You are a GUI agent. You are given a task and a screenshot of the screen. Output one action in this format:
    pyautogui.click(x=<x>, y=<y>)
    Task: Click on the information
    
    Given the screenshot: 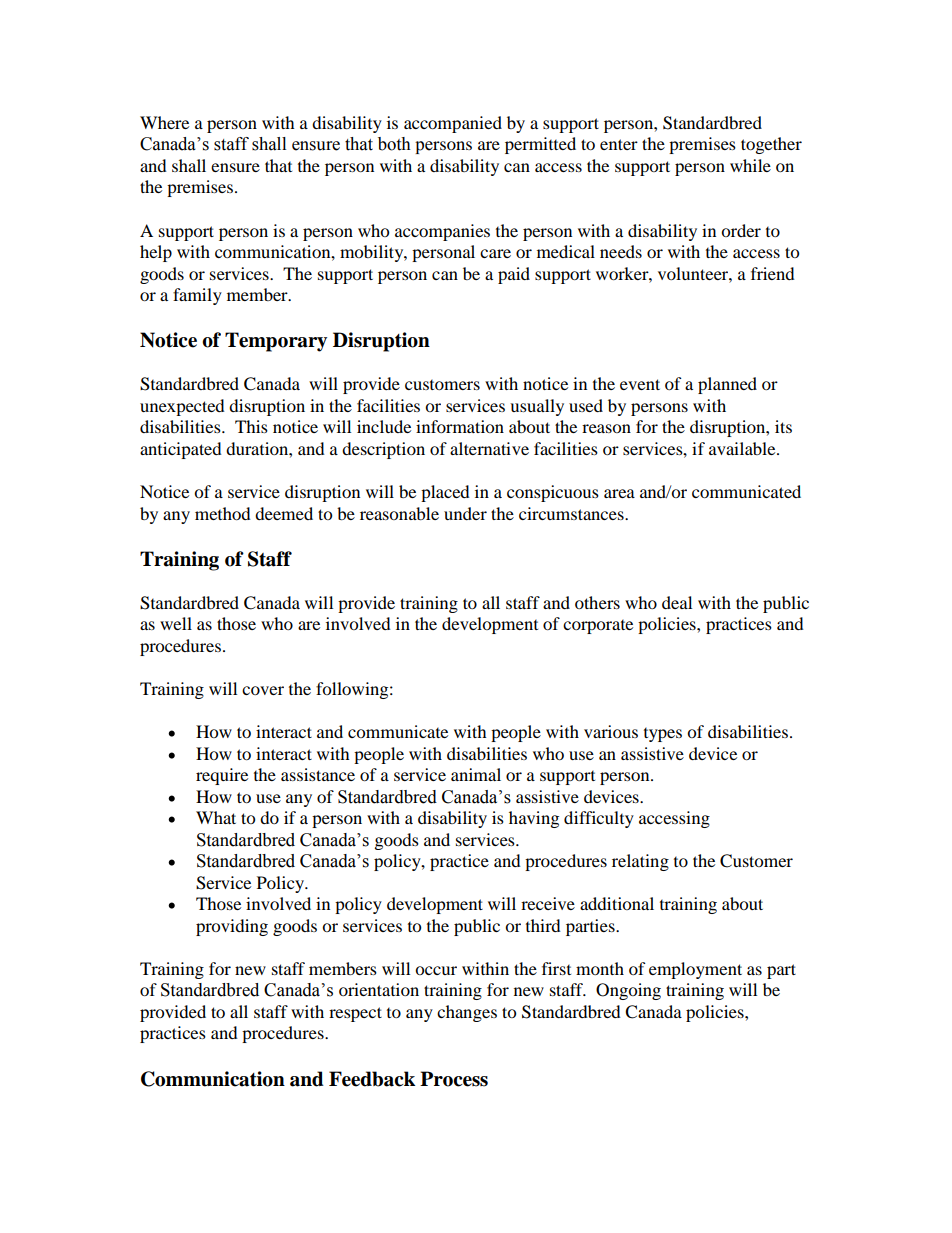 What is the action you would take?
    pyautogui.click(x=460, y=426)
